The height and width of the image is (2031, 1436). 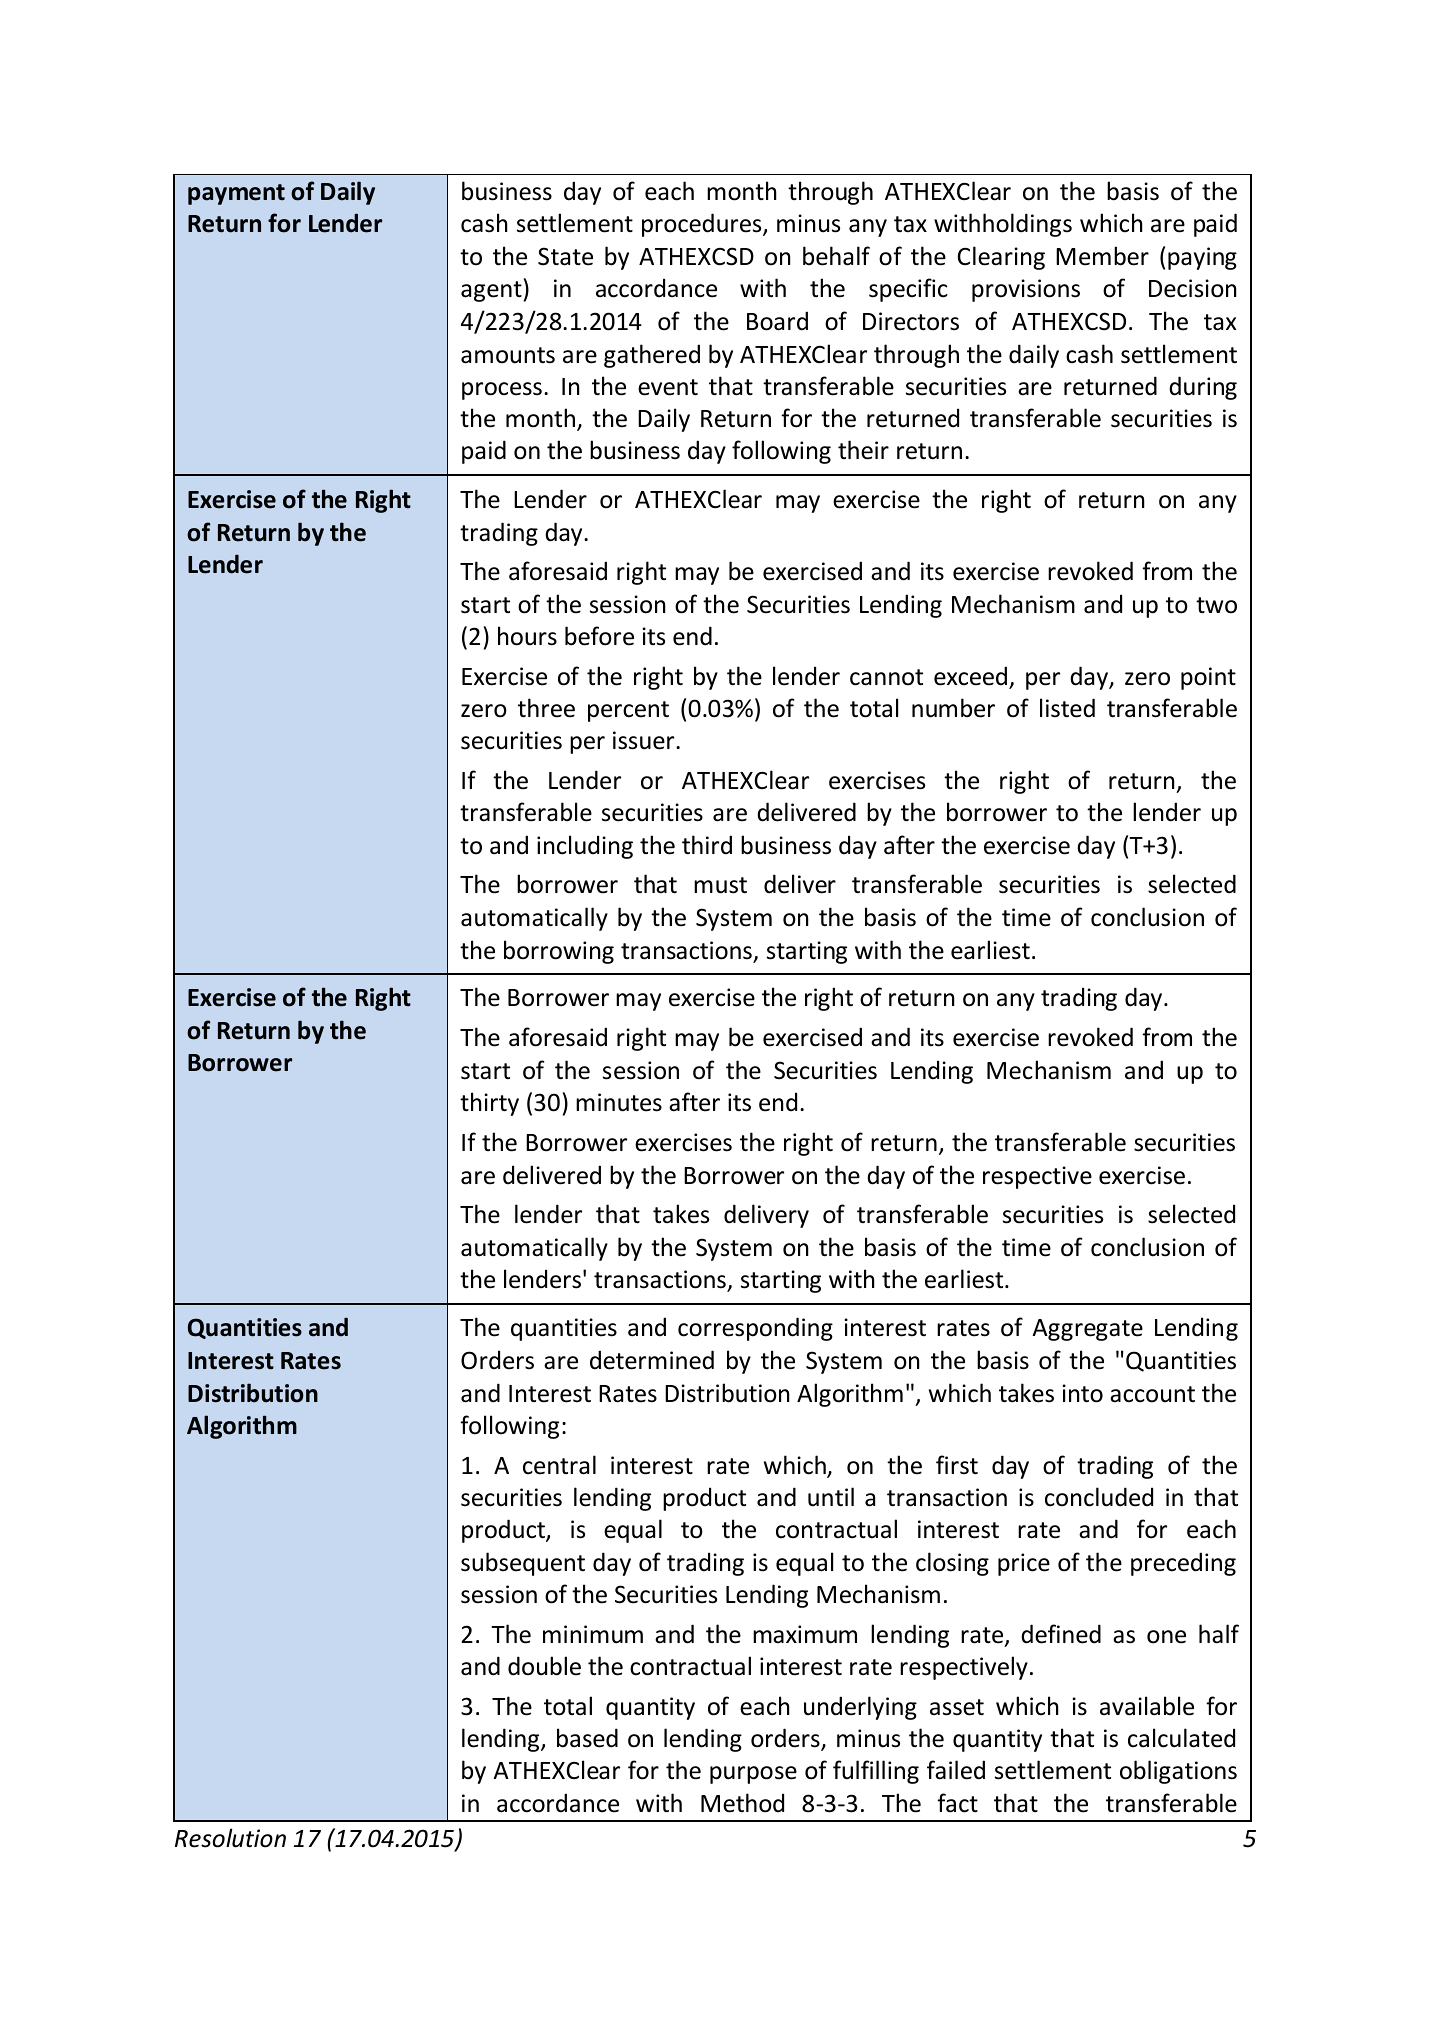 I want to click on Method, so click(x=742, y=1803).
